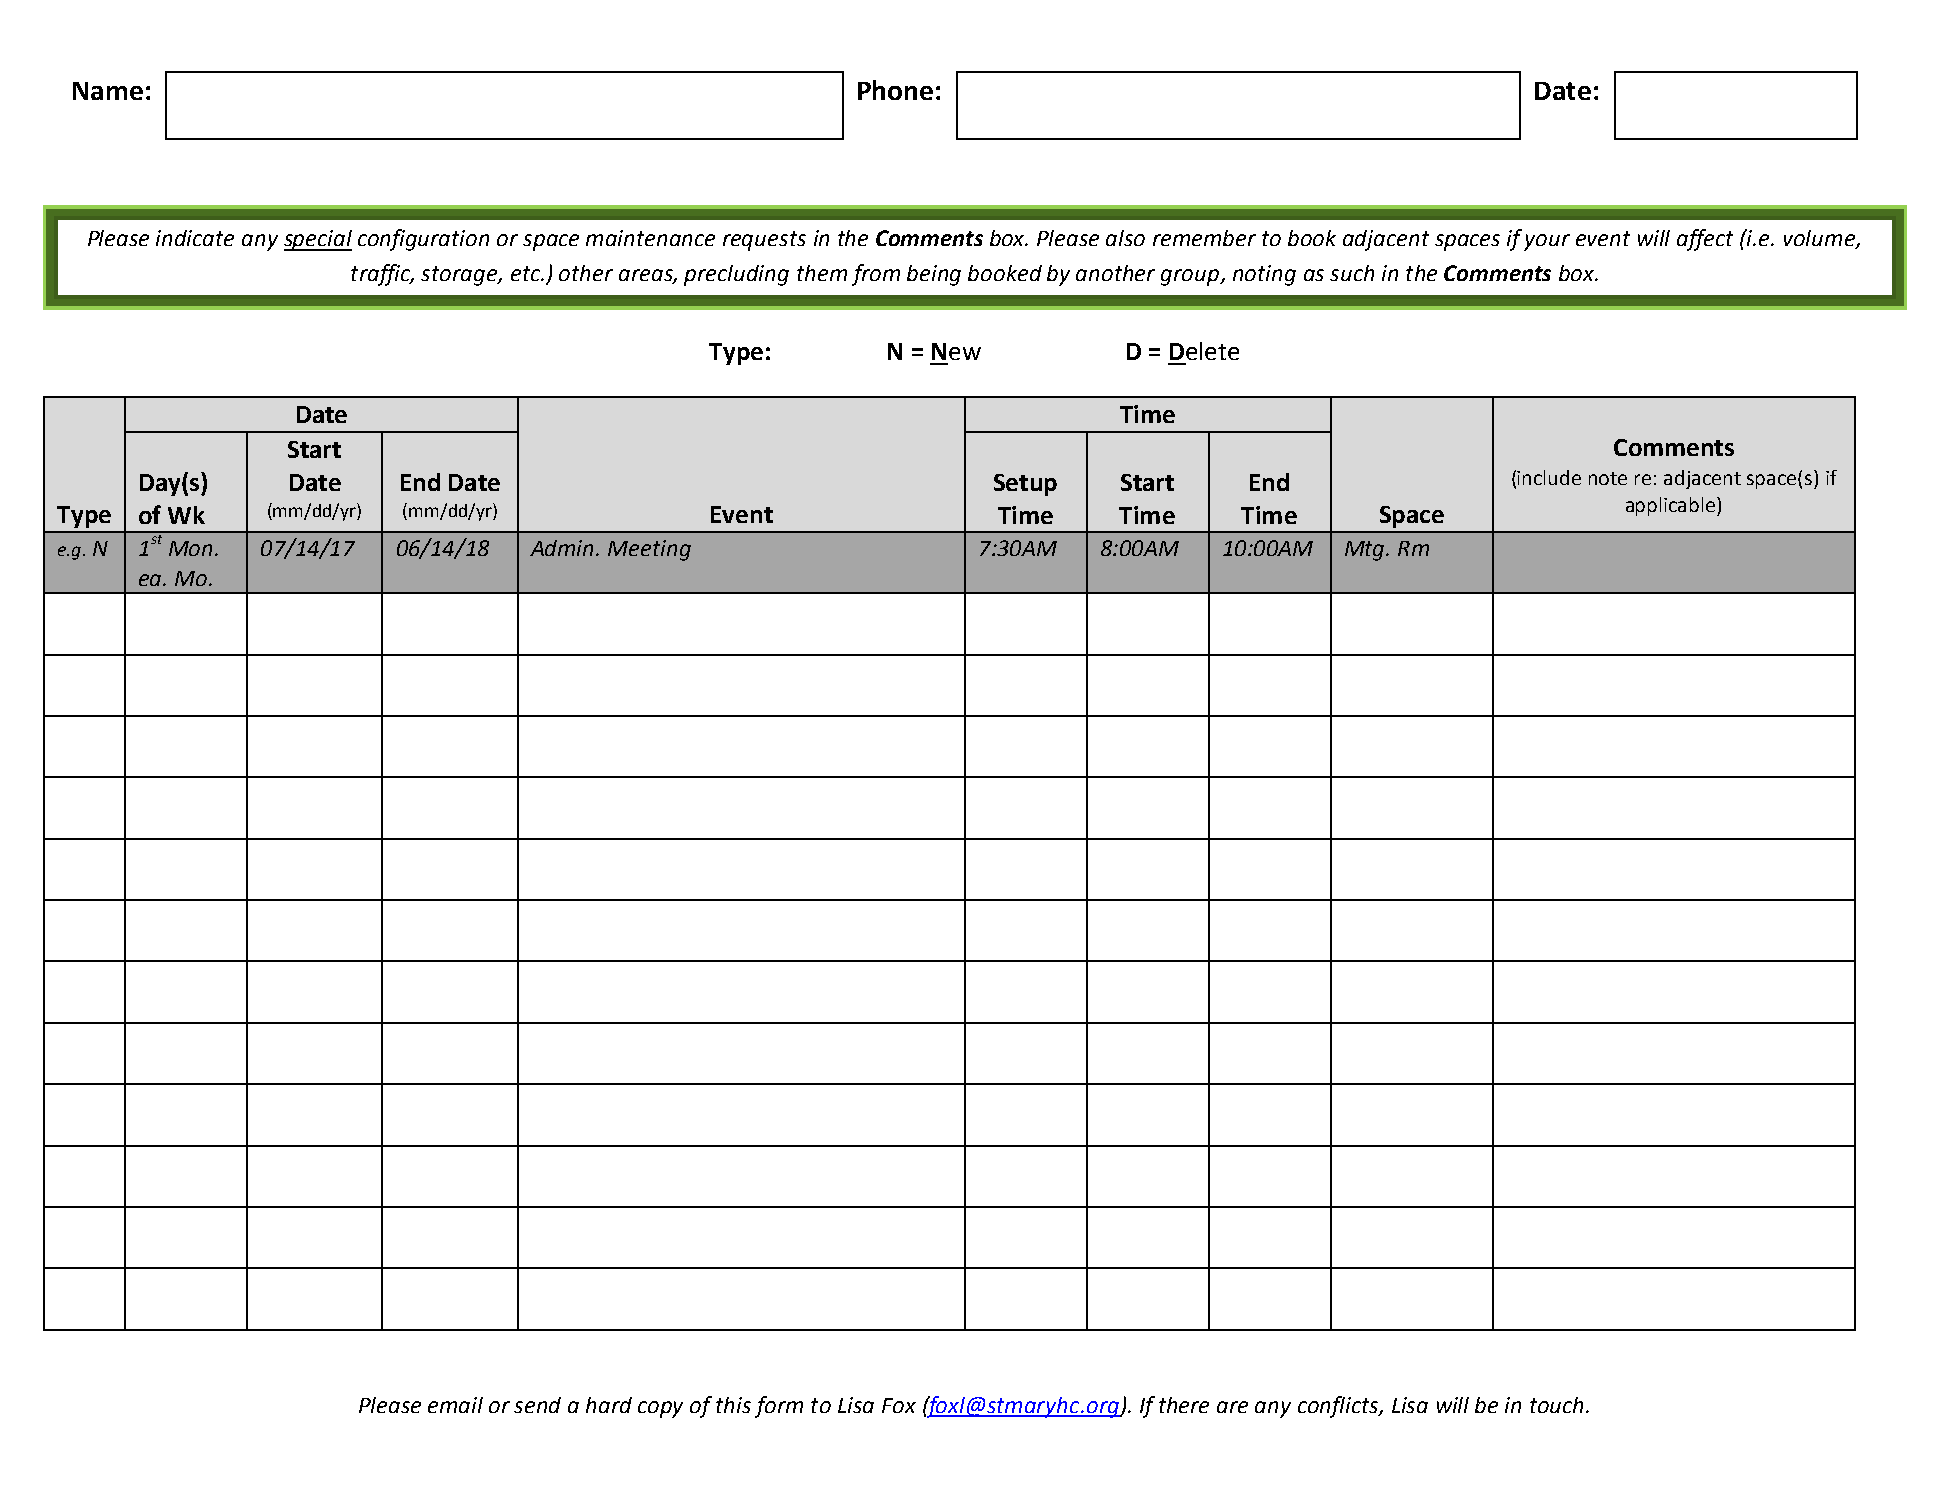  What do you see at coordinates (1556, 1405) in the document?
I see `touch` at bounding box center [1556, 1405].
